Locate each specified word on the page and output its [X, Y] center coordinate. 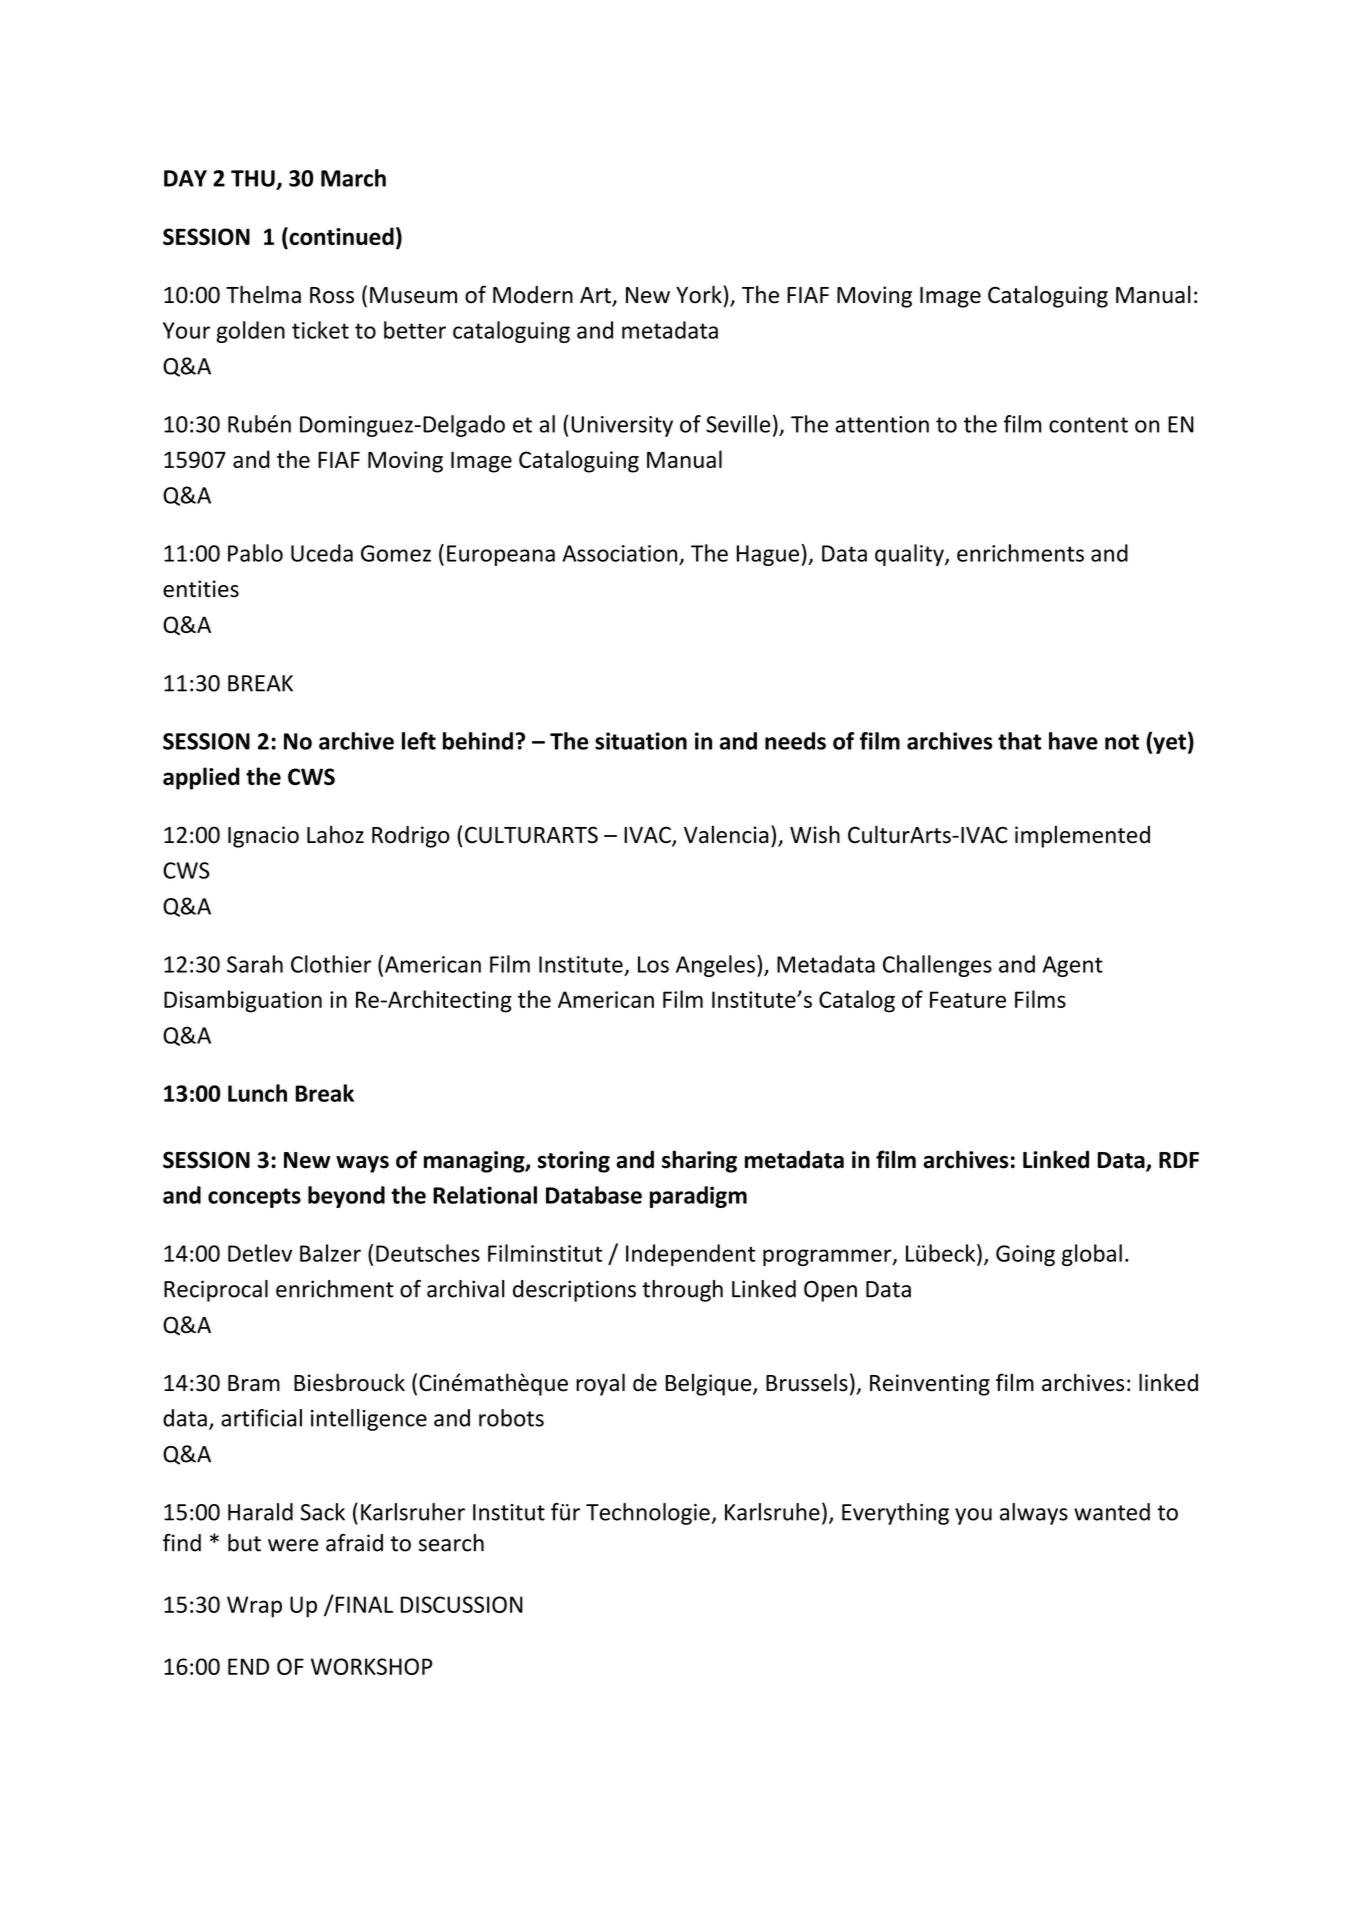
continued [340, 237]
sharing [699, 1161]
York [699, 294]
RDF [1179, 1160]
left [419, 741]
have [1073, 741]
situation [641, 741]
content [1088, 425]
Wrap [254, 1607]
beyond [346, 1197]
